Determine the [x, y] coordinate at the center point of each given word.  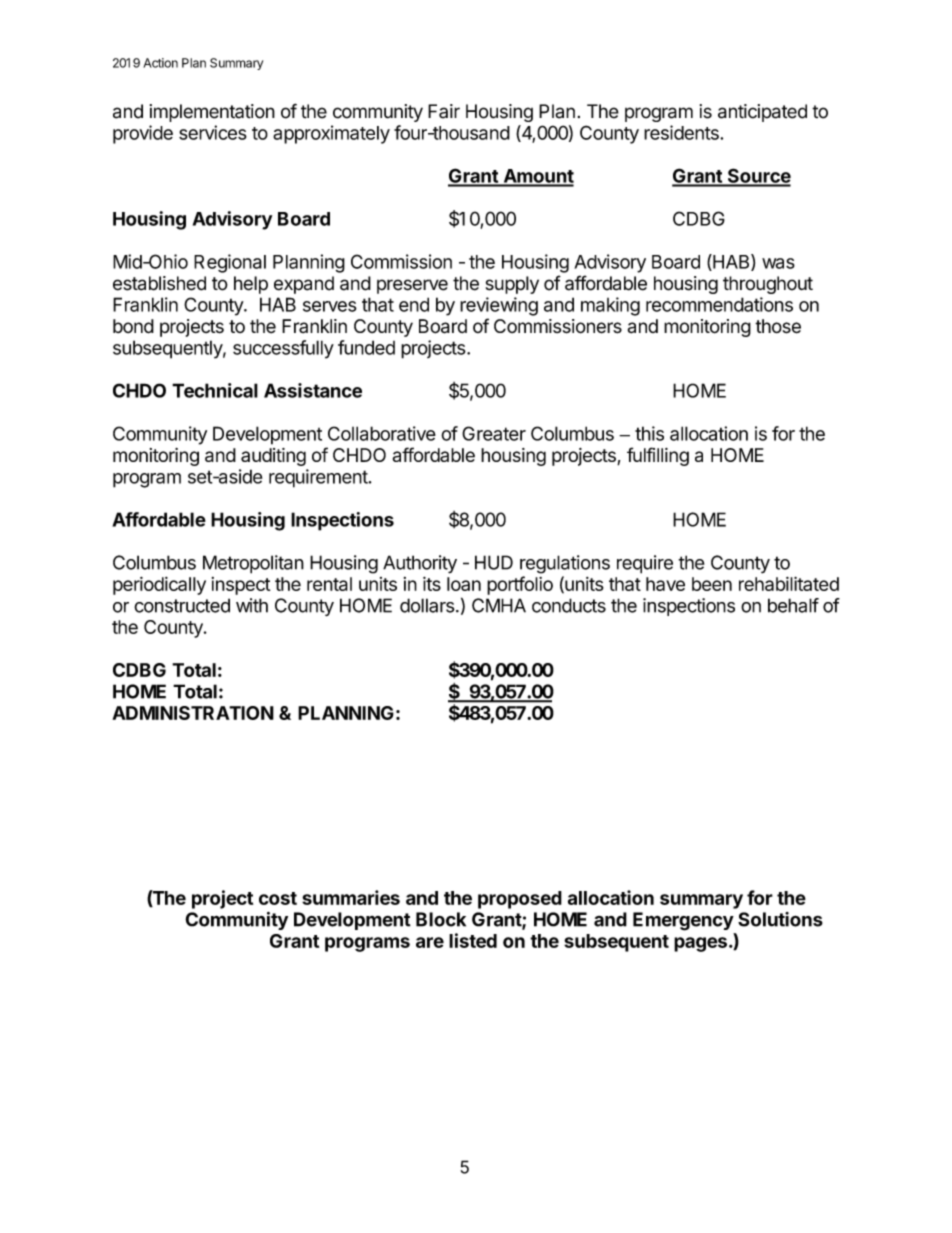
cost [278, 898]
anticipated [762, 113]
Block [441, 919]
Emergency [683, 921]
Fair [444, 111]
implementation [212, 113]
